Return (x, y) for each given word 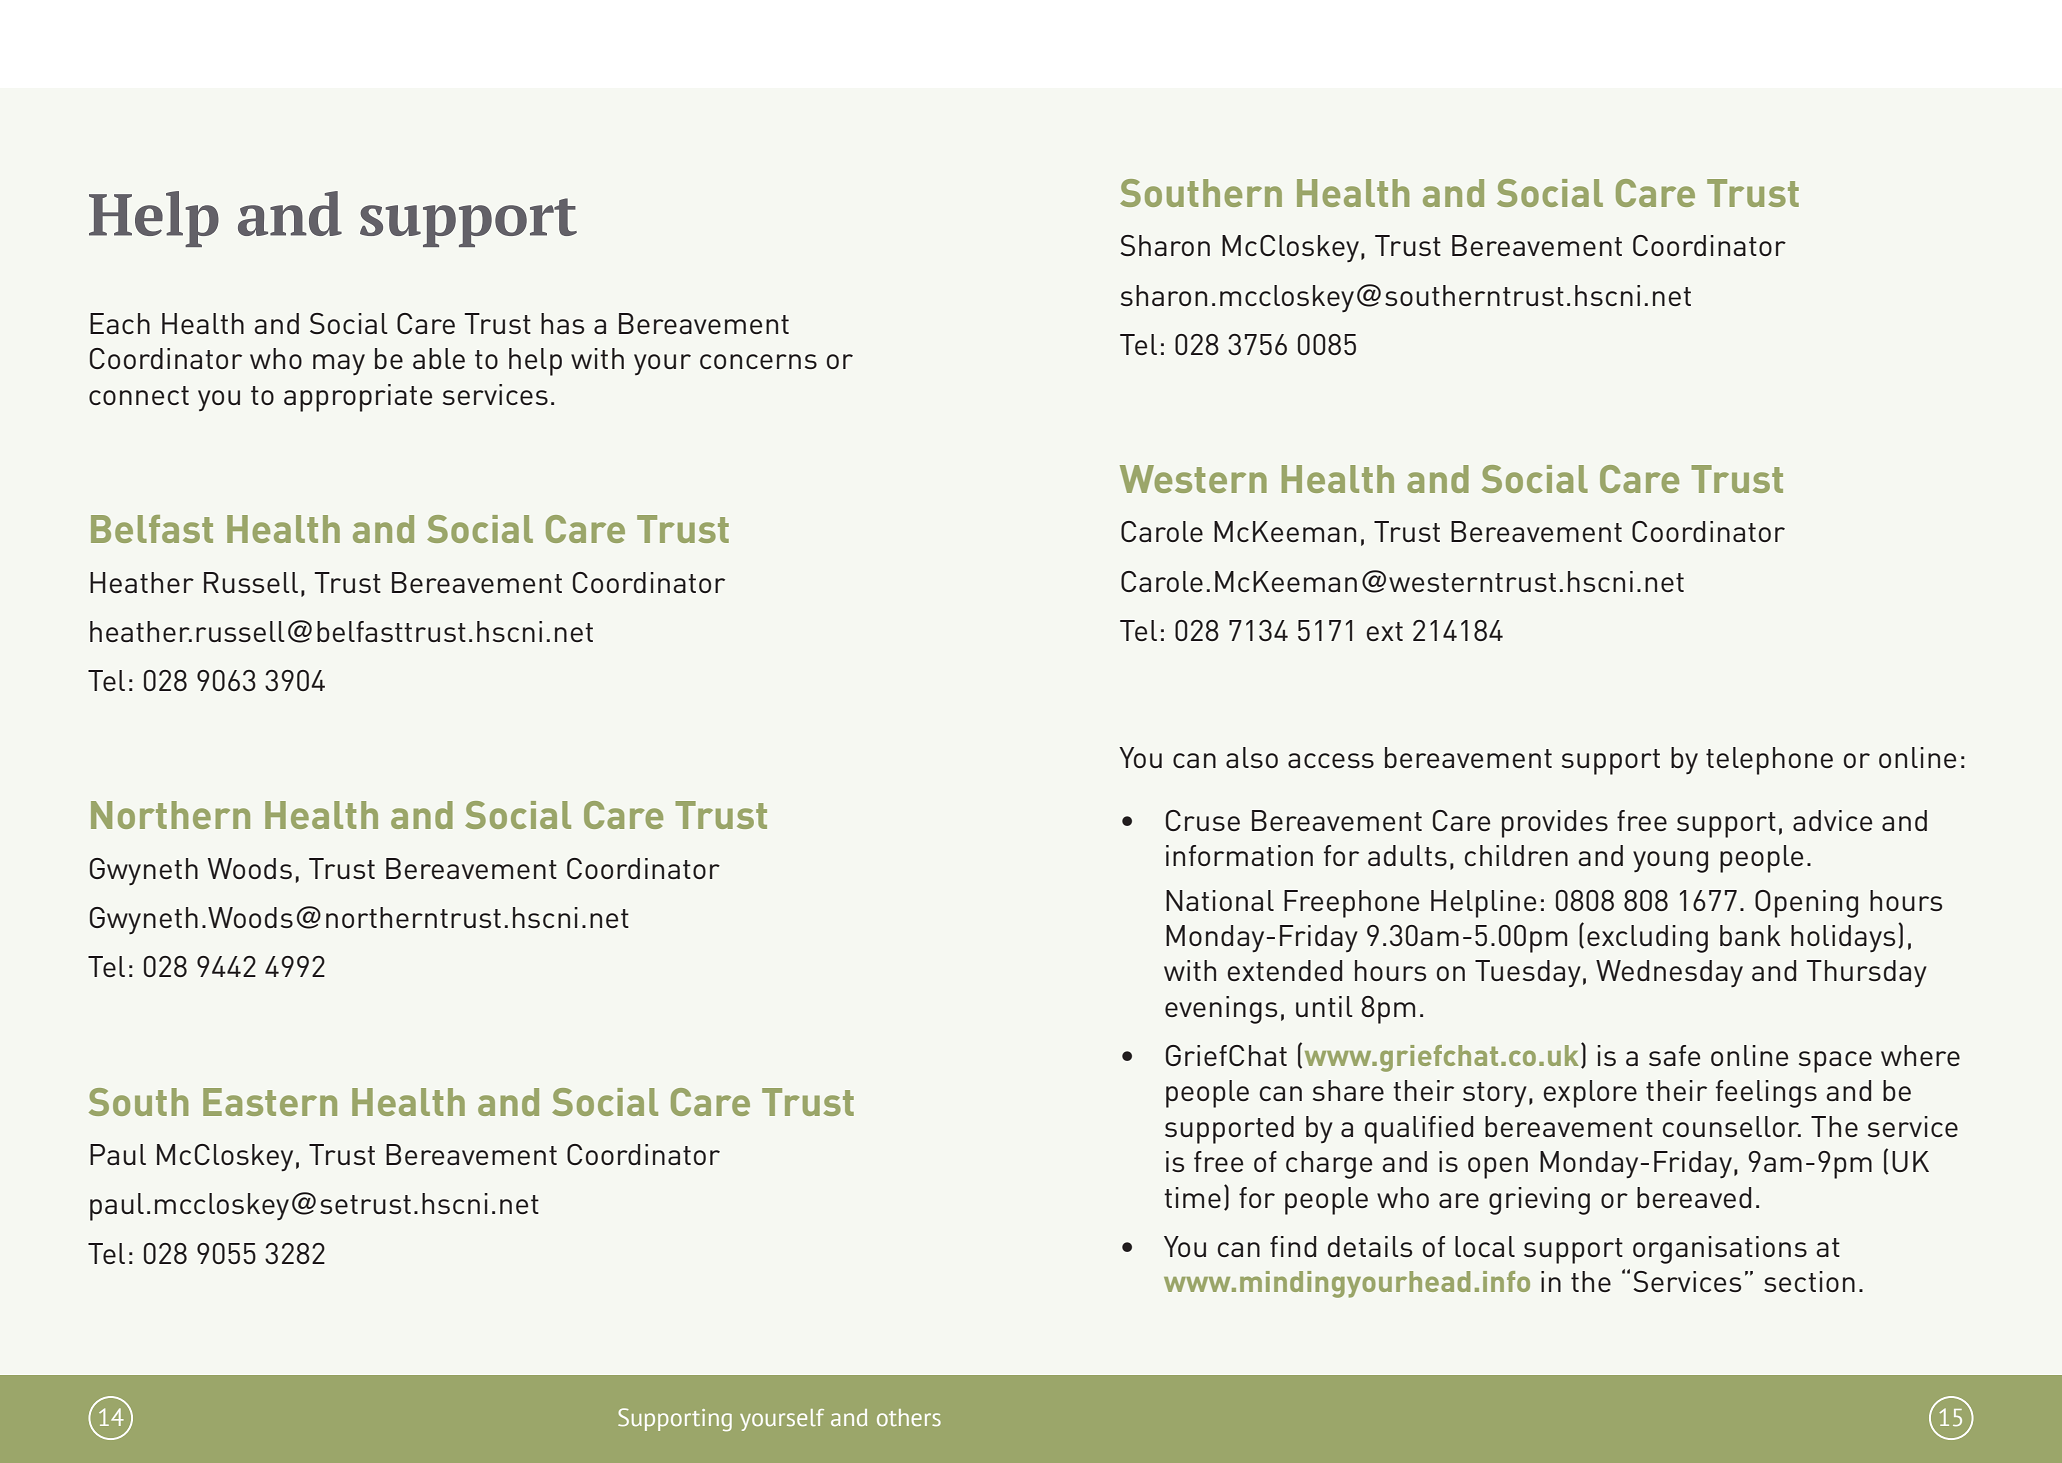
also (1252, 757)
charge (1329, 1165)
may (339, 364)
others (909, 1417)
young (1670, 862)
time (1192, 1197)
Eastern (270, 1102)
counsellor (1731, 1126)
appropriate (358, 398)
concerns (758, 361)
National (1220, 900)
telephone (1769, 761)
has (562, 323)
